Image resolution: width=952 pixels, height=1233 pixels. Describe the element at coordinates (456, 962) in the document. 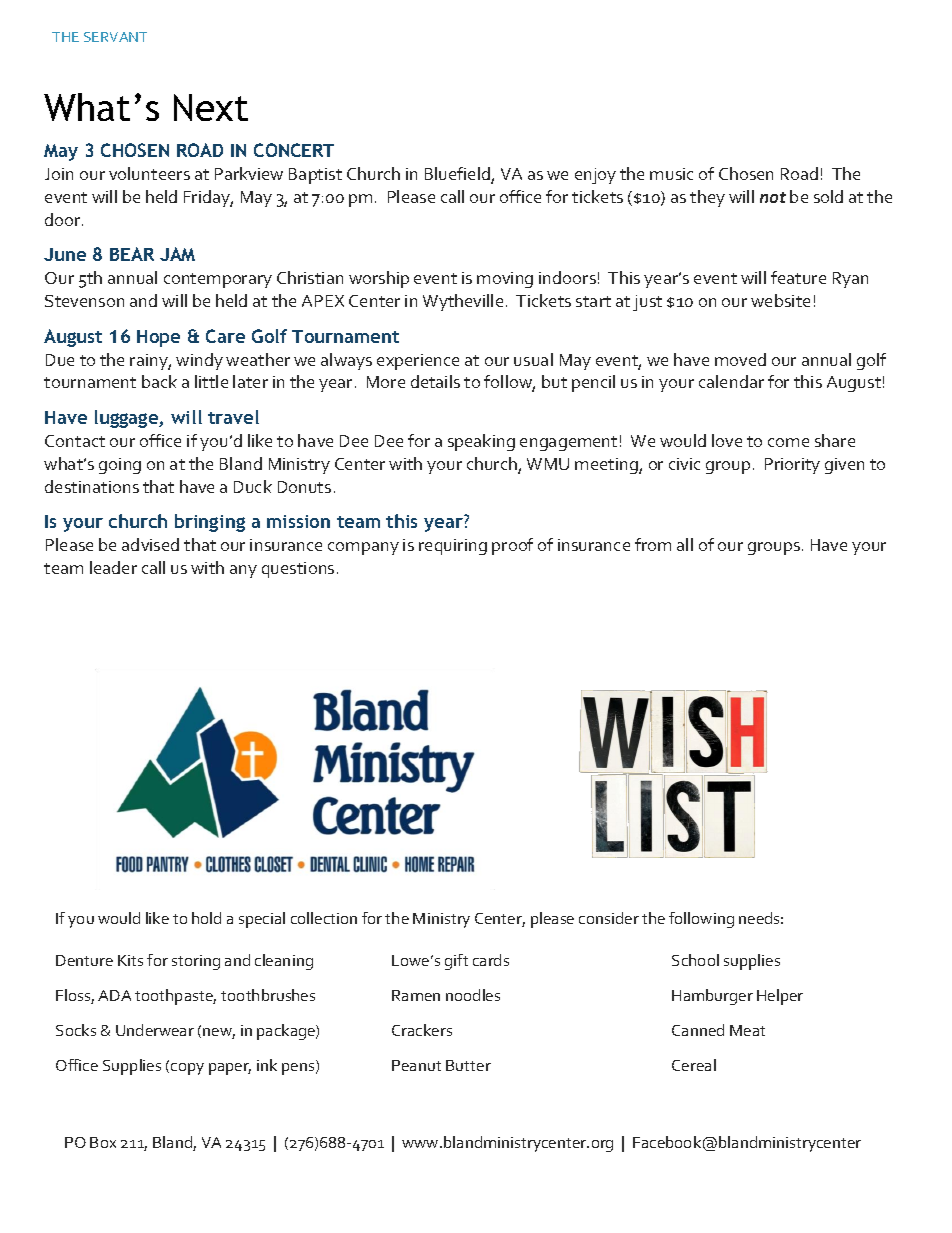

I see `gift` at that location.
